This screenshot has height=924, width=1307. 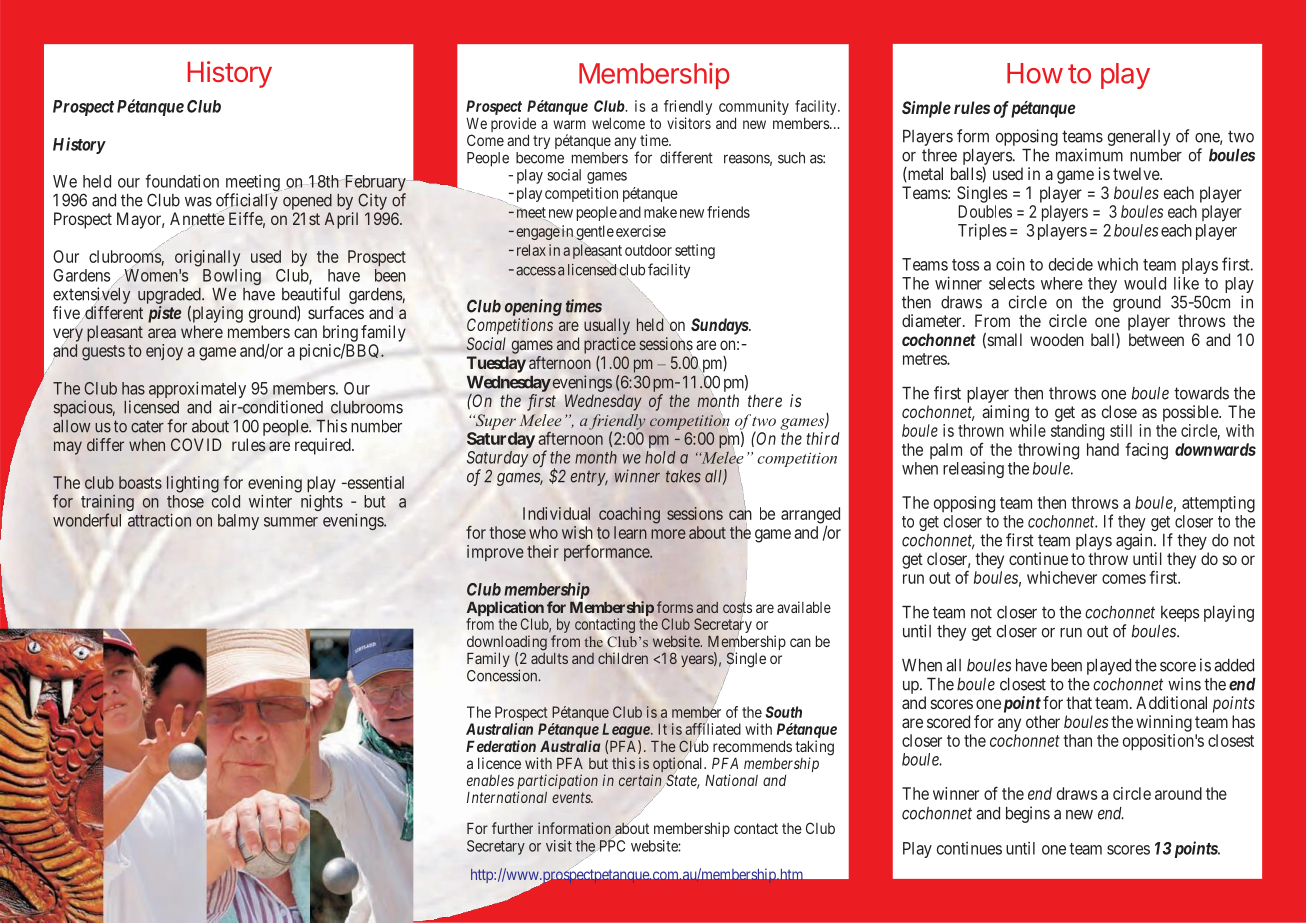 What do you see at coordinates (660, 457) in the screenshot?
I see `hold` at bounding box center [660, 457].
